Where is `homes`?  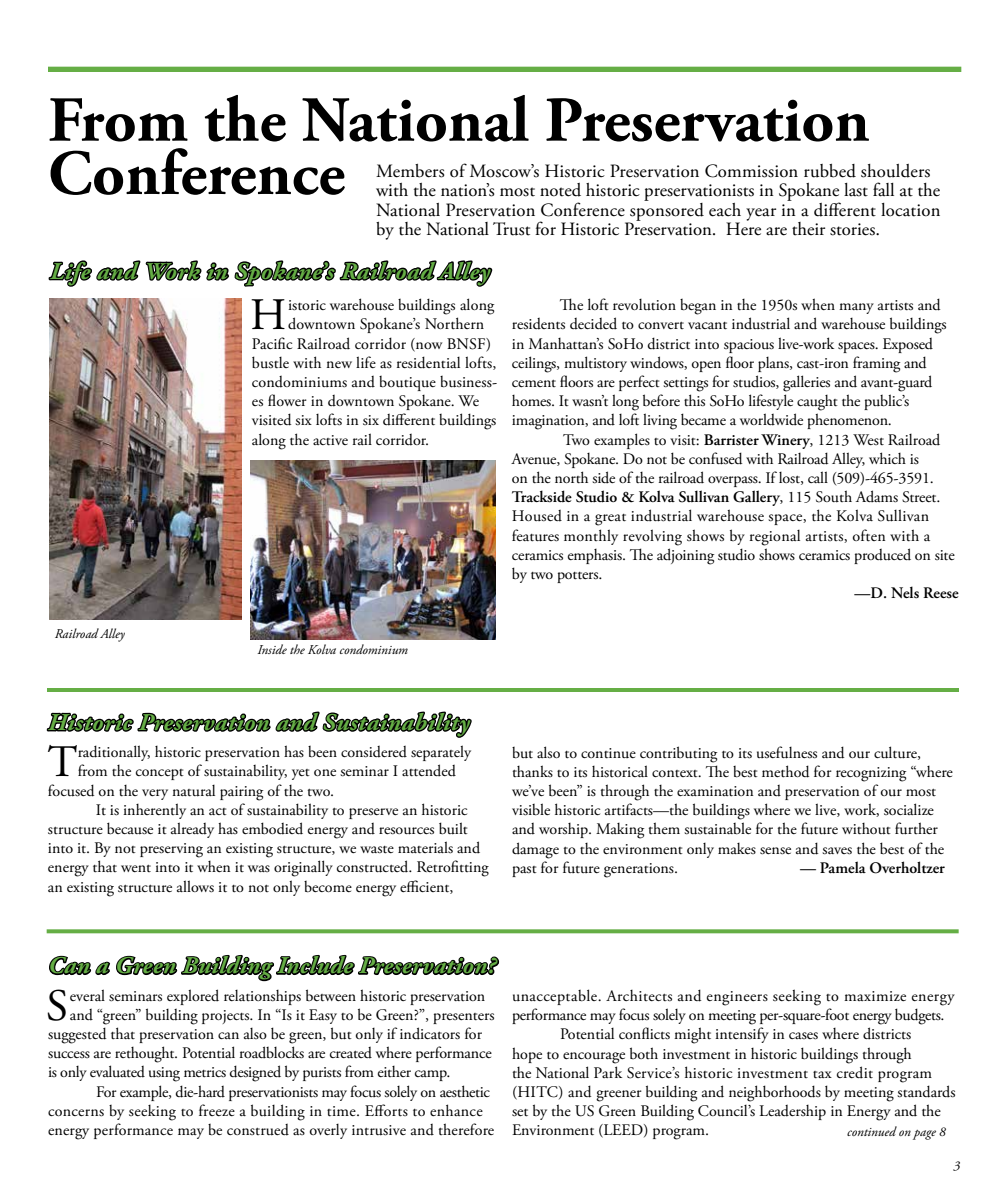
homes is located at coordinates (532, 401).
